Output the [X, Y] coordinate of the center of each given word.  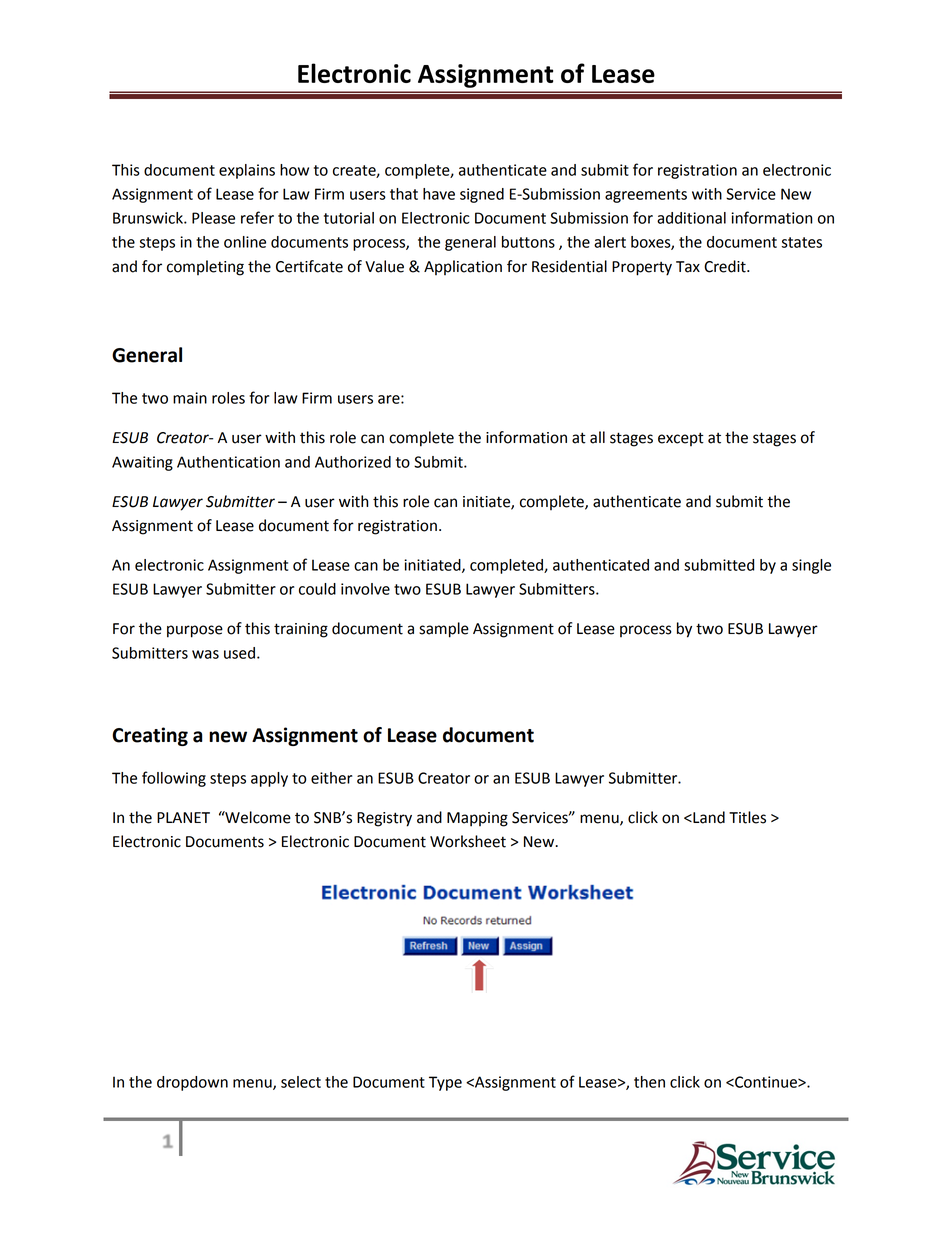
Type [445, 1083]
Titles [747, 817]
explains [247, 171]
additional [691, 218]
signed [482, 195]
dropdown [192, 1083]
